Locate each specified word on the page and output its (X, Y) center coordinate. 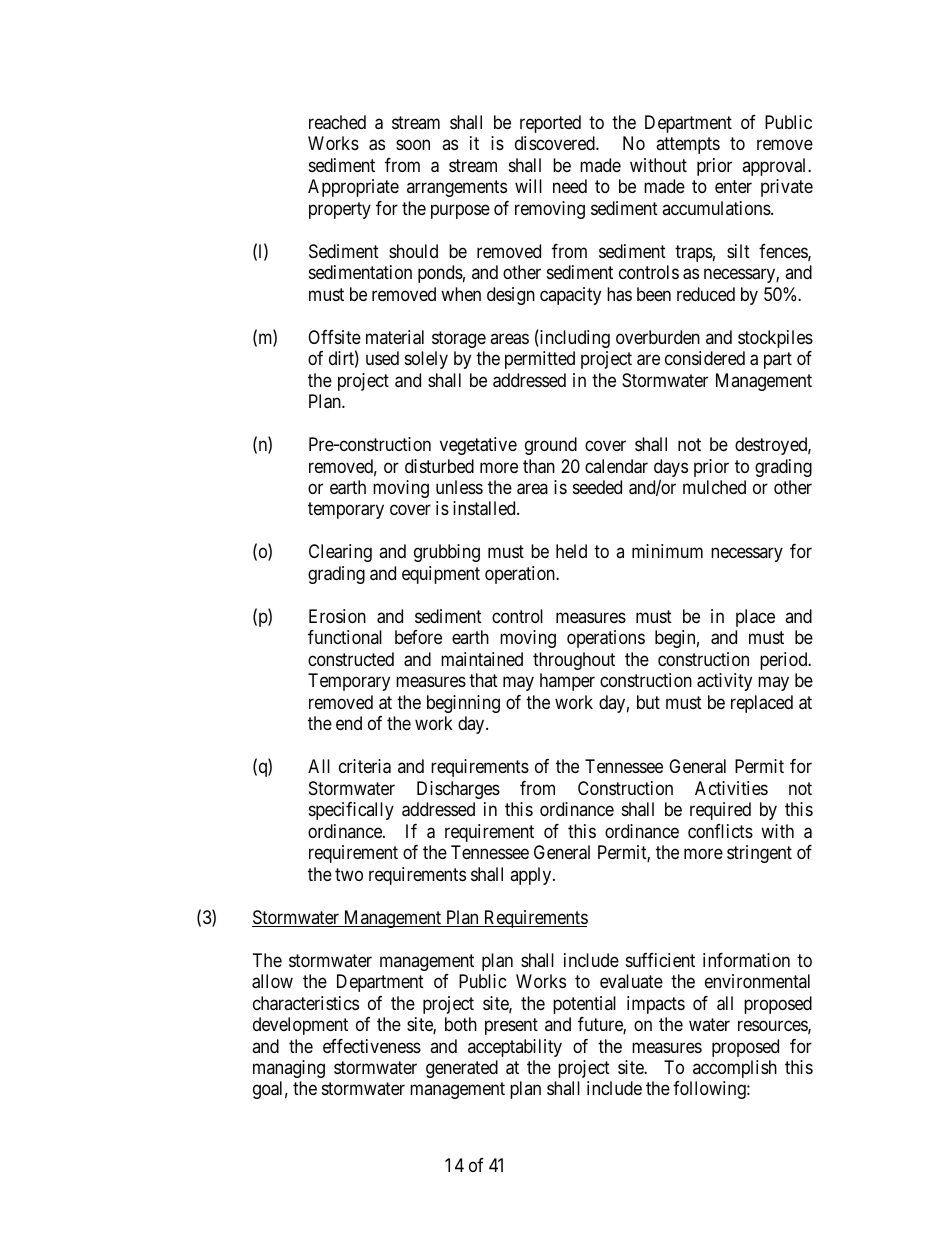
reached (337, 122)
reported (550, 124)
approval (775, 167)
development (300, 1026)
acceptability (515, 1048)
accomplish (735, 1069)
